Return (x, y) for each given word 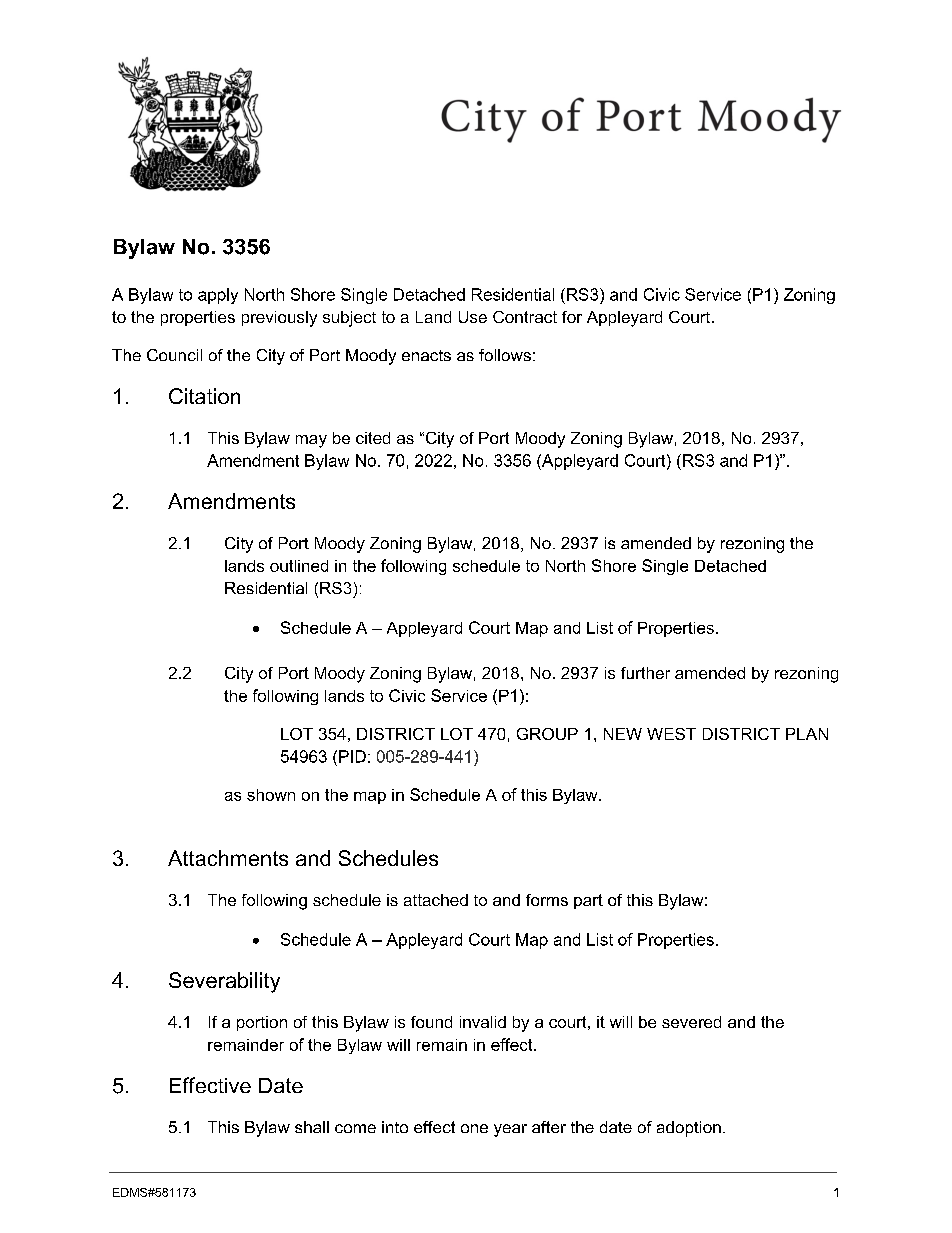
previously (279, 319)
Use (473, 317)
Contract (525, 317)
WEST (671, 734)
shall (312, 1127)
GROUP (547, 734)
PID (352, 756)
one (474, 1128)
